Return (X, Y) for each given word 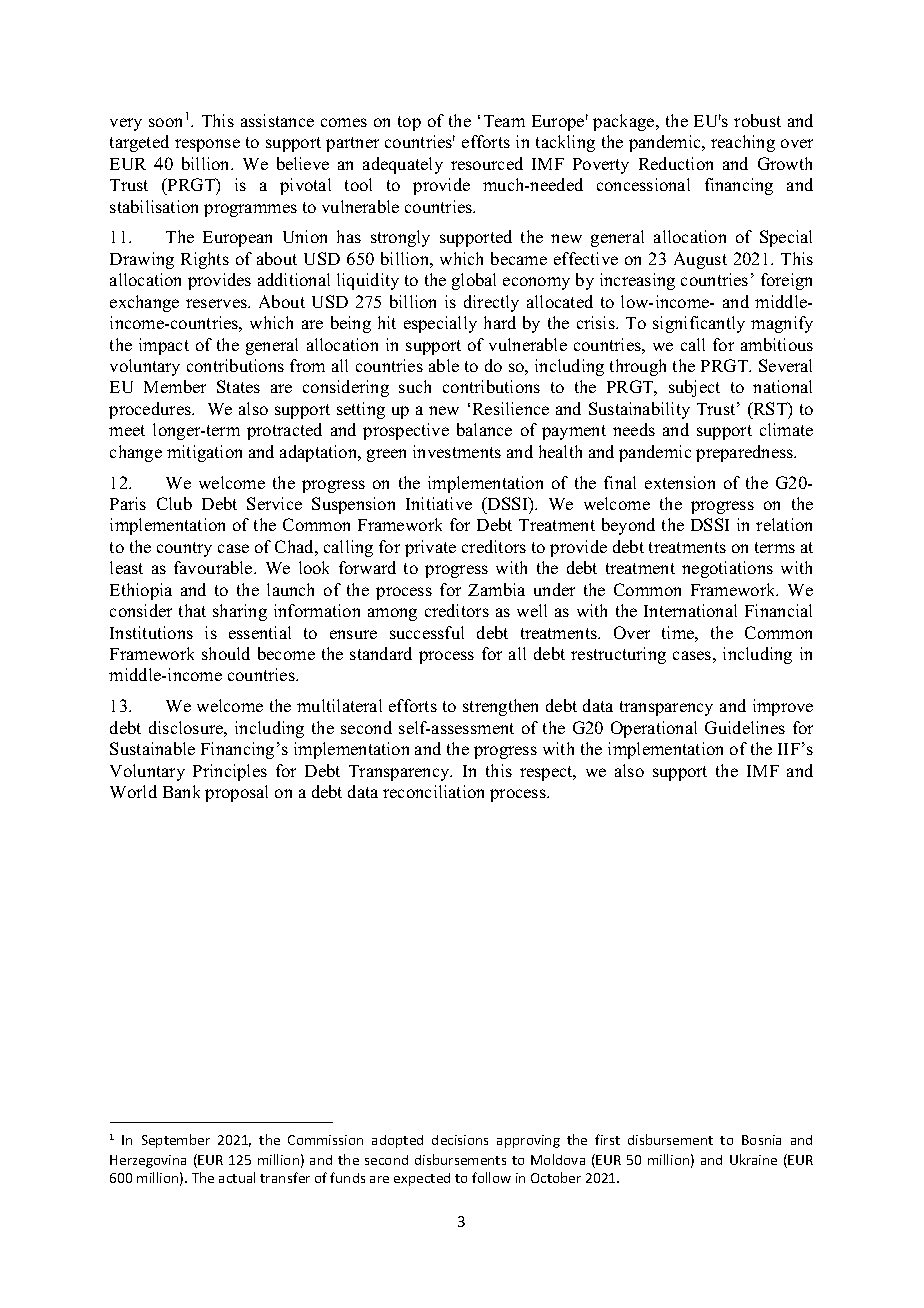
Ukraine (753, 1159)
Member (175, 386)
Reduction (676, 163)
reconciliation (433, 791)
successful (427, 632)
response (207, 145)
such (415, 386)
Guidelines (745, 727)
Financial (778, 610)
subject (694, 388)
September (176, 1141)
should (226, 653)
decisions (460, 1140)
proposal (236, 793)
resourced (487, 163)
